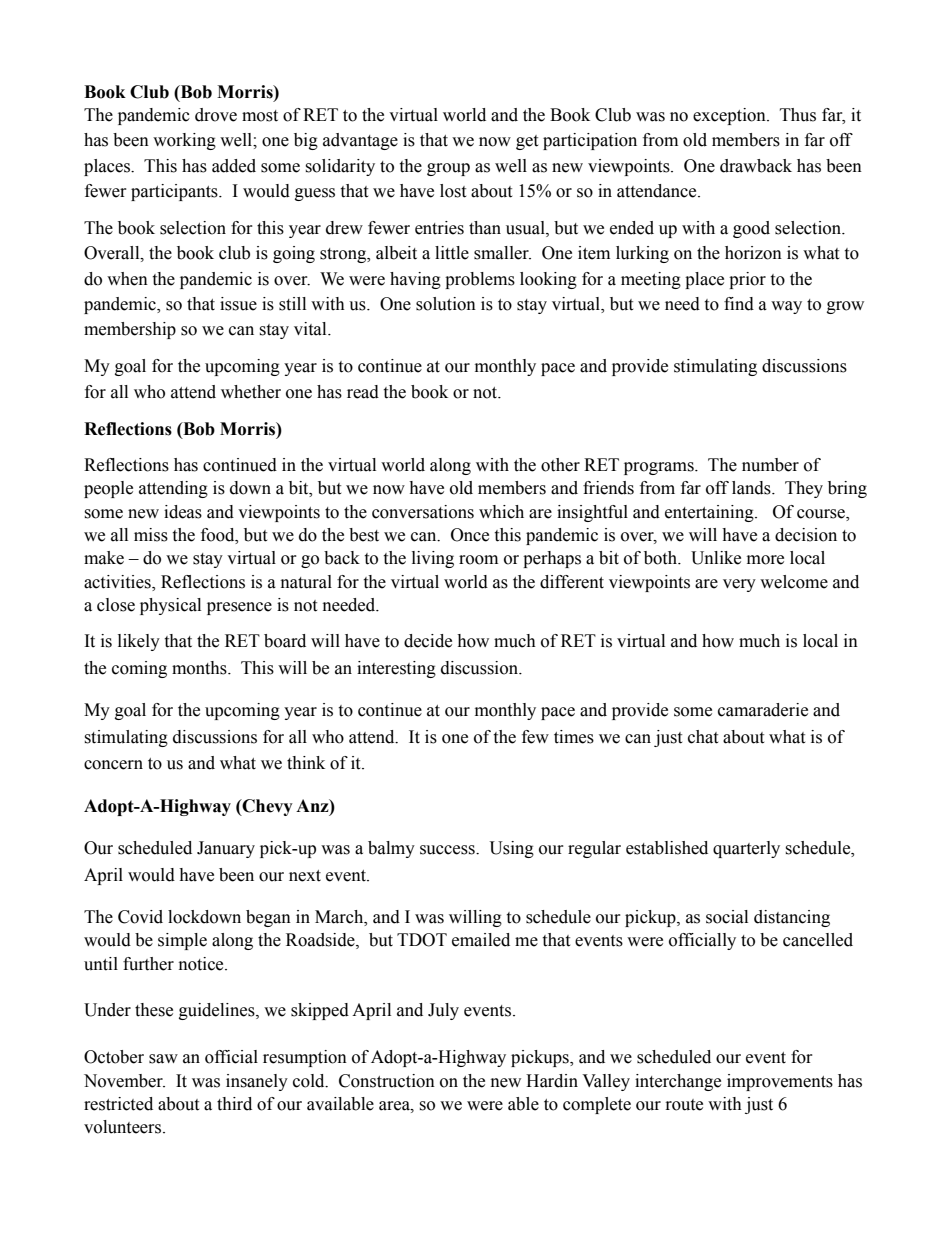 This screenshot has height=1233, width=952. I want to click on physical, so click(170, 606).
